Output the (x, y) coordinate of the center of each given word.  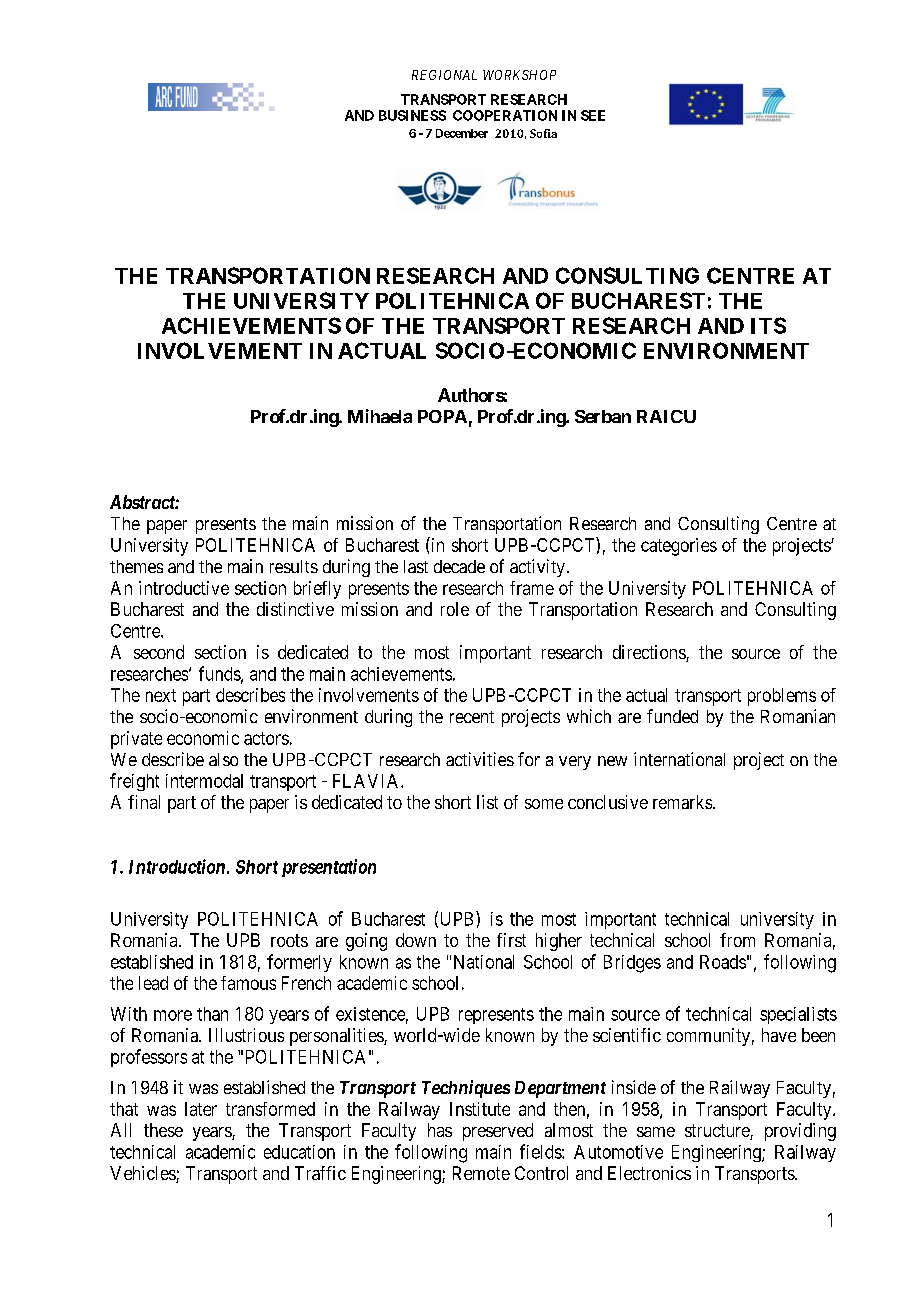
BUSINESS (412, 115)
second (159, 652)
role (455, 609)
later (201, 1109)
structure (718, 1132)
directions (650, 653)
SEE (593, 115)
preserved (498, 1132)
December (462, 133)
